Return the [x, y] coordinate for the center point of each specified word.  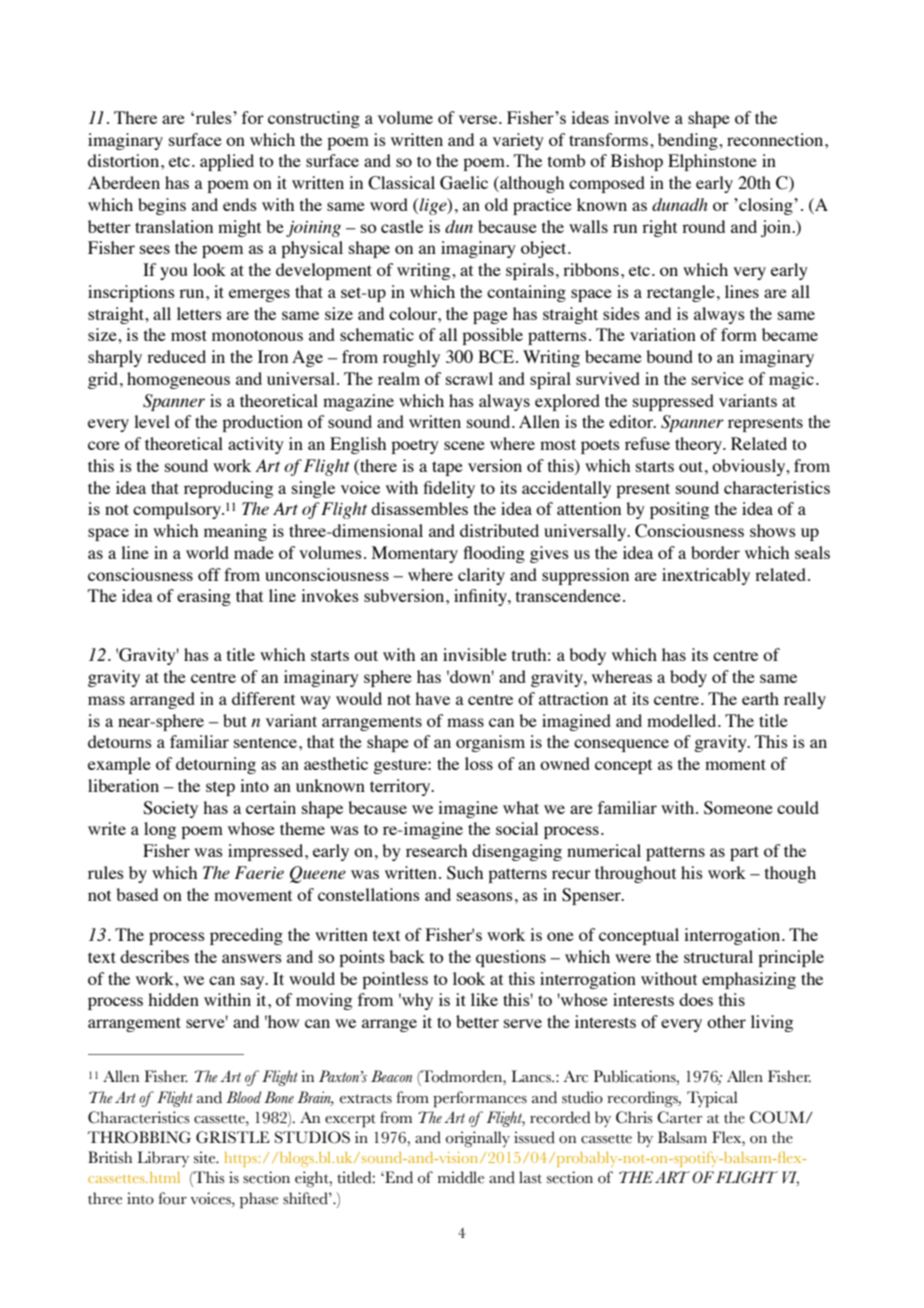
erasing [204, 597]
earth [760, 698]
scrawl [469, 378]
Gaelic [464, 183]
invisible [475, 654]
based [137, 894]
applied [227, 162]
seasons [485, 896]
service [718, 378]
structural [718, 956]
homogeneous [178, 380]
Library [163, 1159]
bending [689, 141]
